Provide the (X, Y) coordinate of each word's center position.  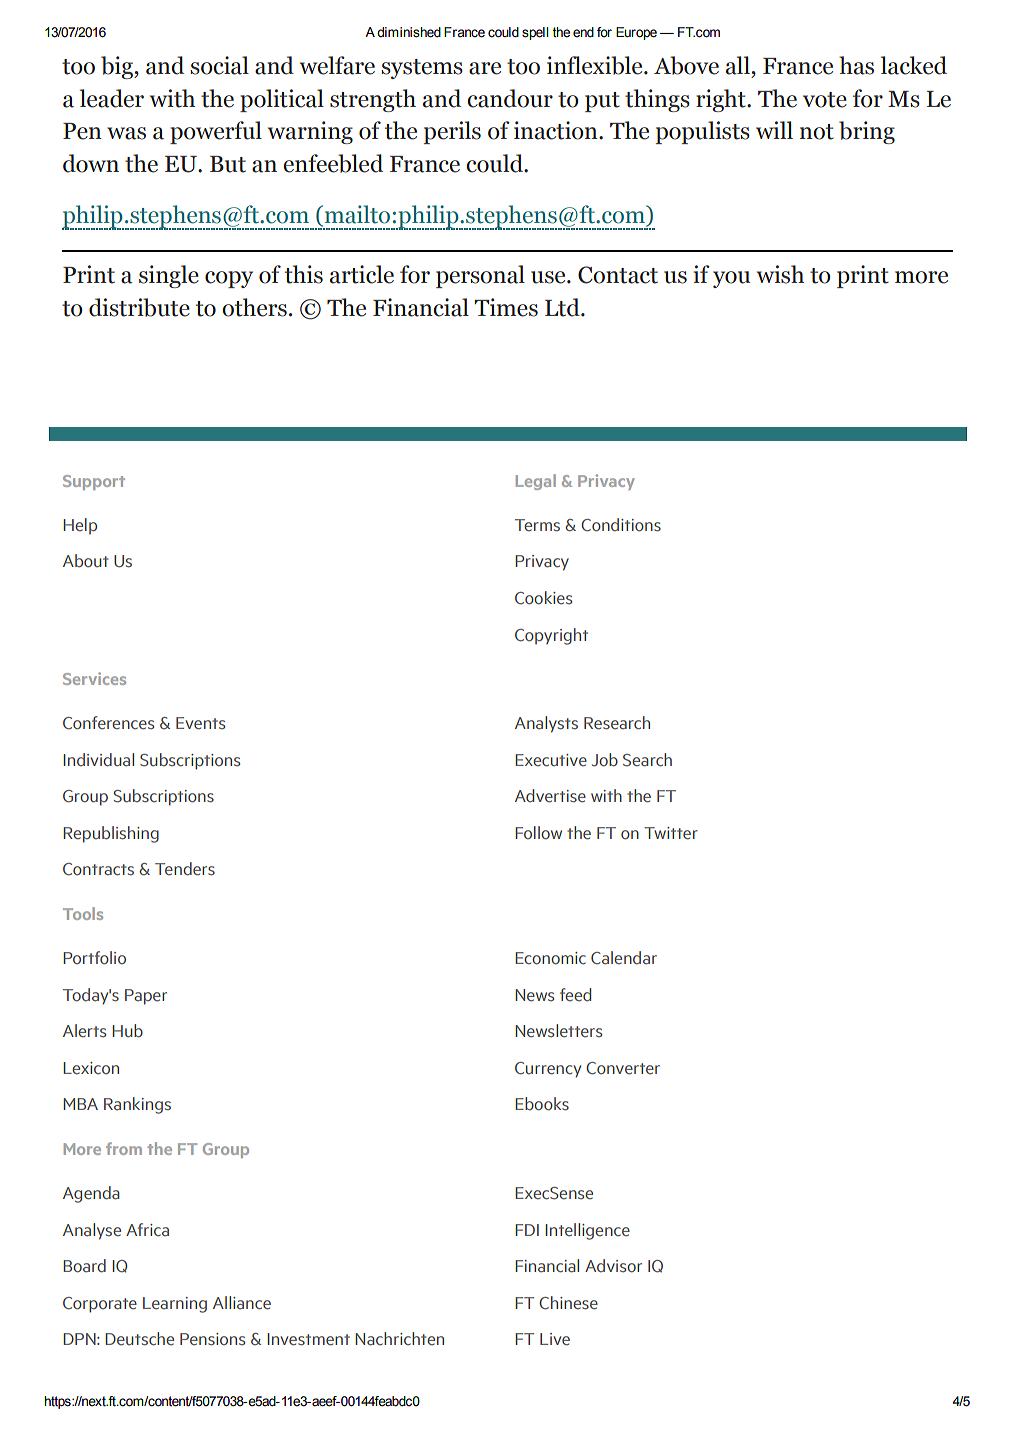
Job (605, 760)
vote (825, 100)
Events (200, 723)
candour (510, 98)
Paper (146, 997)
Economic (550, 958)
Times (506, 307)
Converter (623, 1068)
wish (780, 274)
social (219, 65)
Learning (175, 1305)
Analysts (546, 724)
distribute (139, 307)
